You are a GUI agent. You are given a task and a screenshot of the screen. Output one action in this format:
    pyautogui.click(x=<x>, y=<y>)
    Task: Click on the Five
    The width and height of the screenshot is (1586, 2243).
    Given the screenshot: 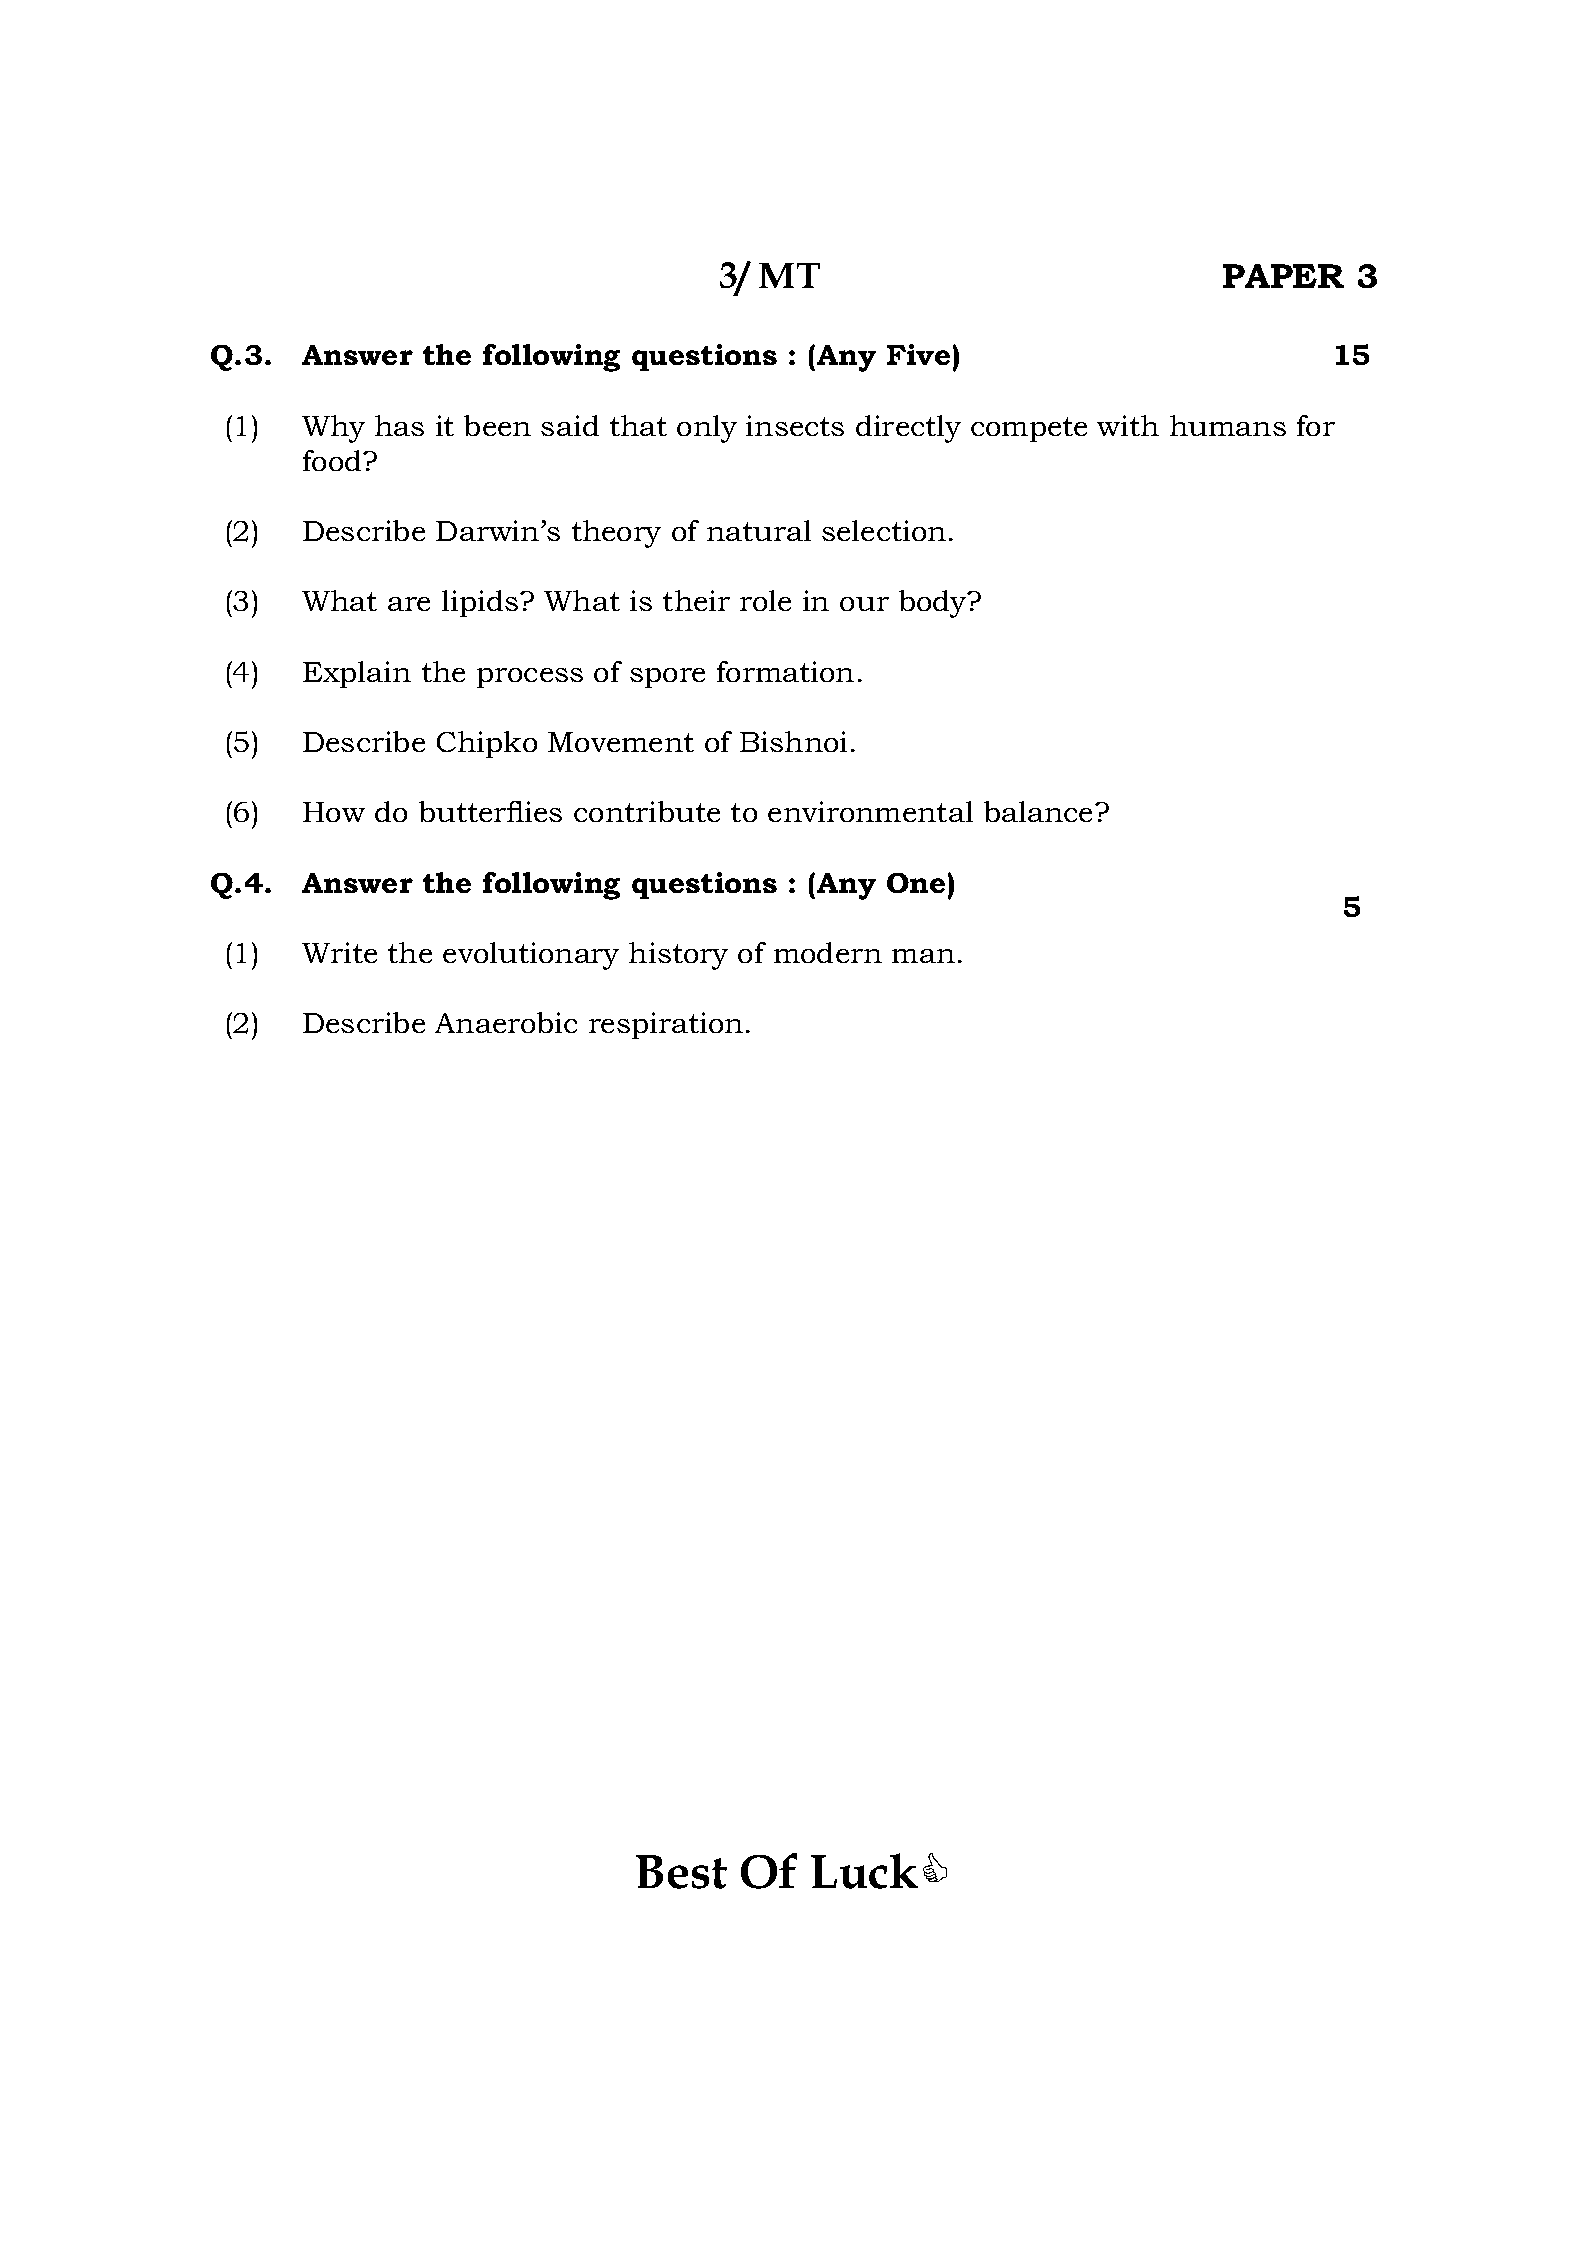 What is the action you would take?
    pyautogui.click(x=918, y=354)
